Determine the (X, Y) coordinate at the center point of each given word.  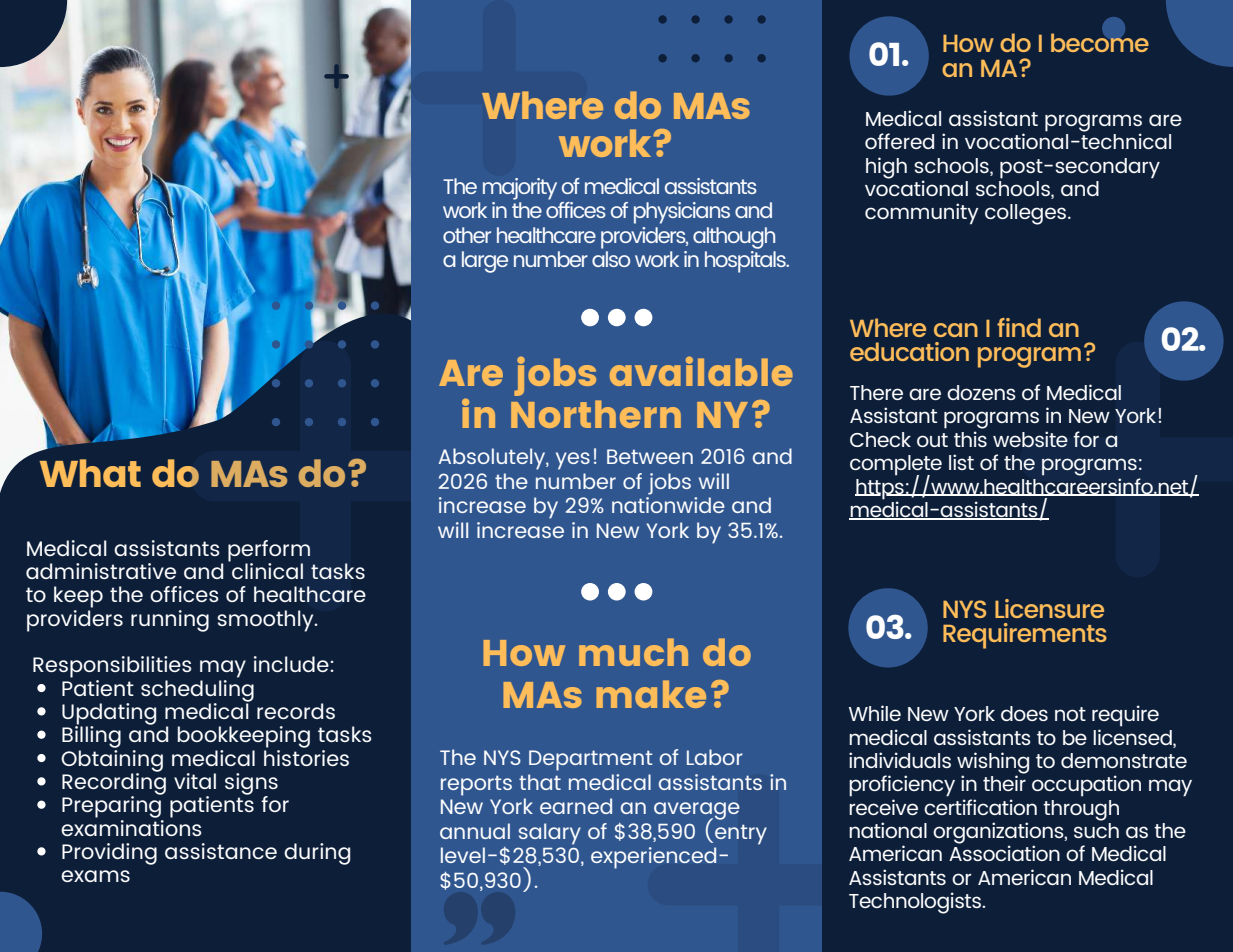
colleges (1027, 214)
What (90, 473)
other (467, 235)
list (961, 462)
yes (573, 461)
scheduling (197, 690)
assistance (221, 851)
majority (520, 189)
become (1100, 41)
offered (899, 141)
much (633, 652)
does (1024, 713)
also (611, 259)
